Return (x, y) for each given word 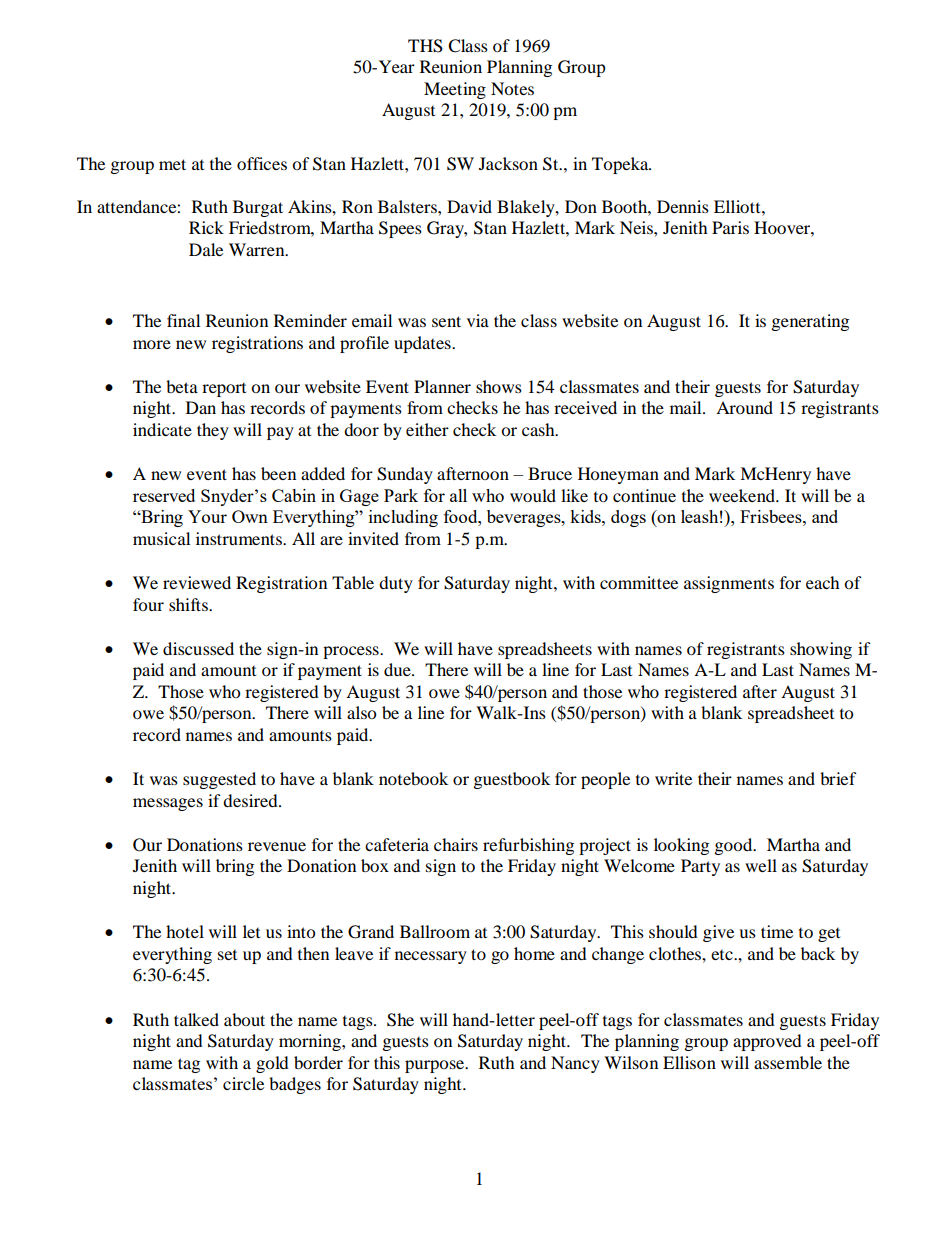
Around (744, 407)
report (224, 390)
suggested (219, 780)
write (673, 778)
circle (243, 1083)
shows (499, 386)
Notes (512, 88)
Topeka (621, 165)
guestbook (512, 780)
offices (262, 163)
